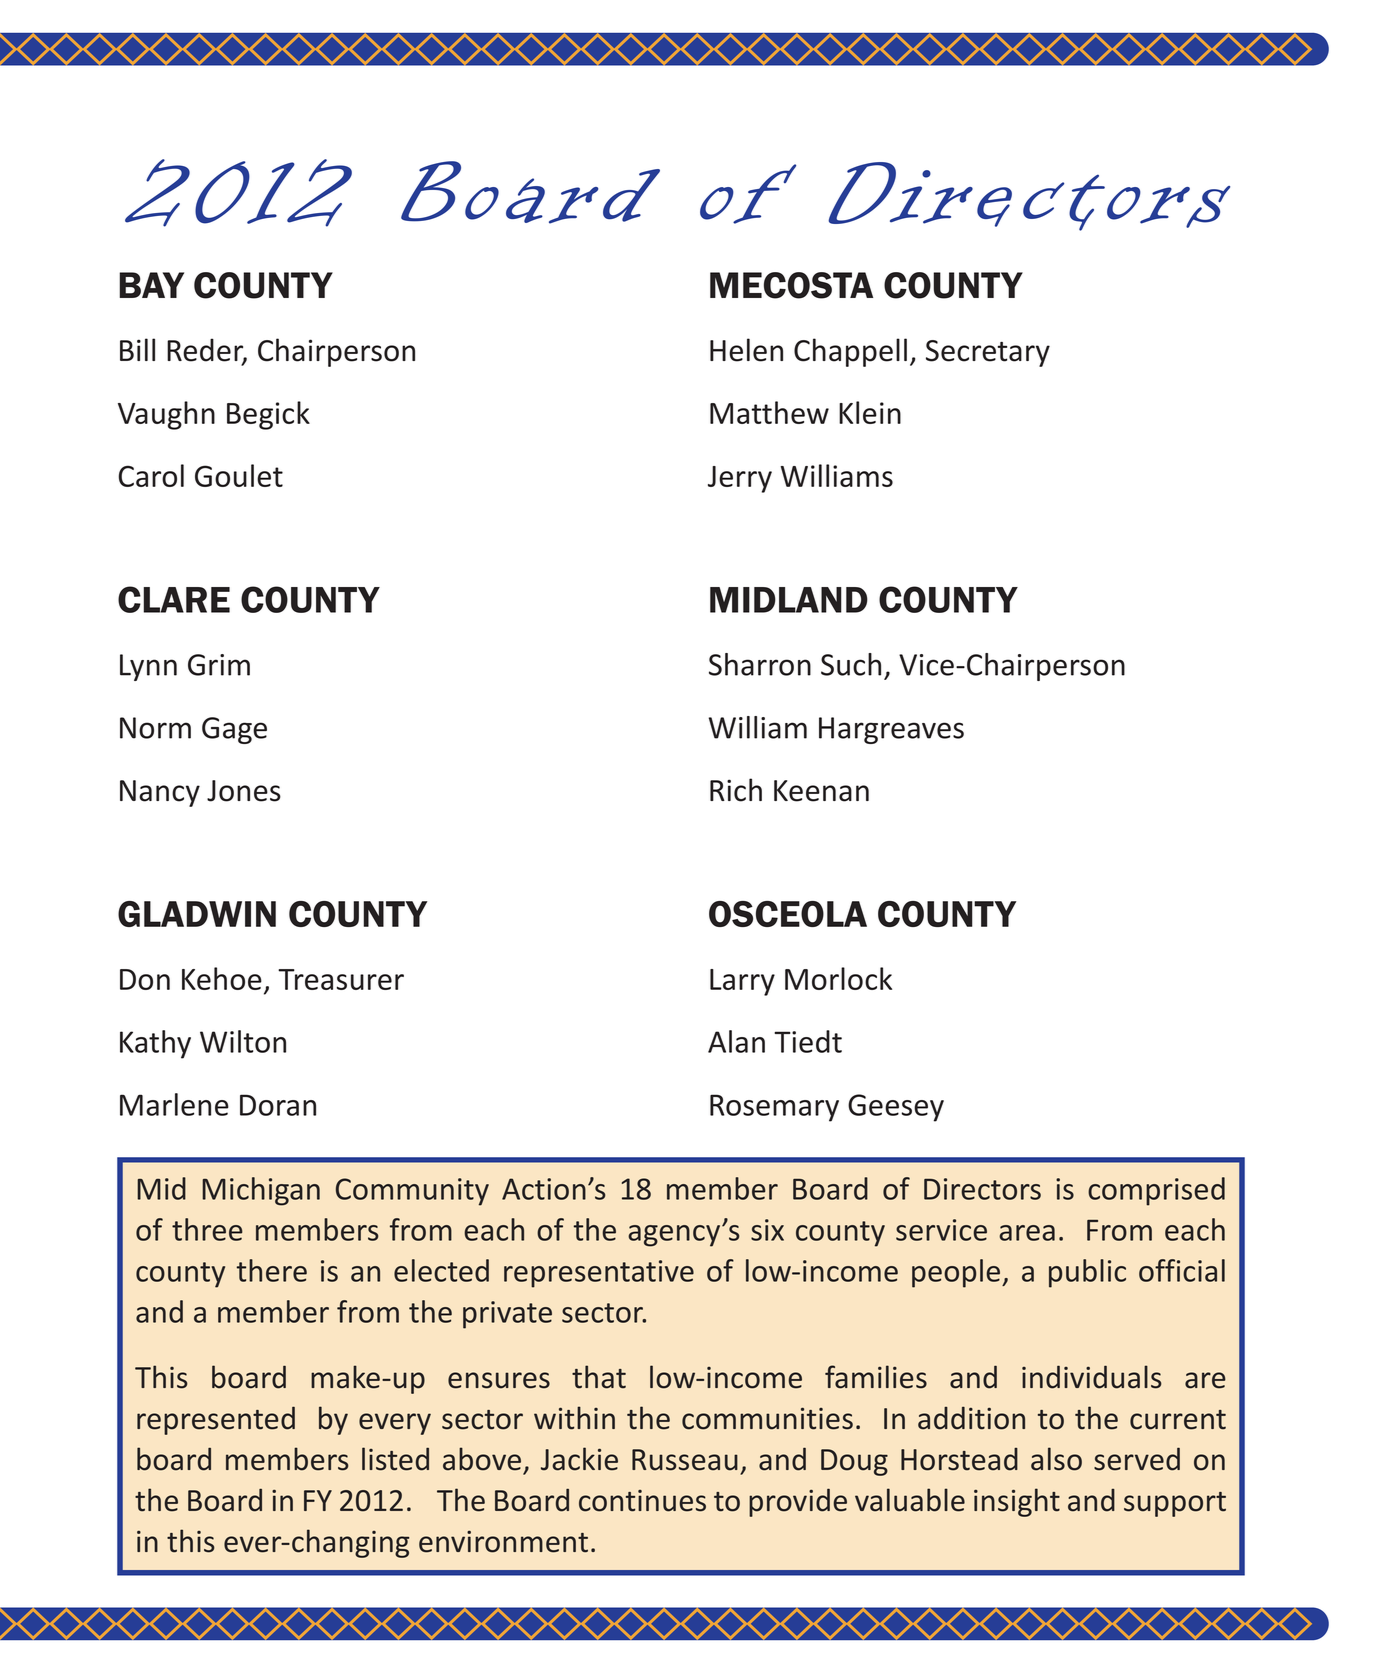 The height and width of the screenshot is (1673, 1378). Describe the element at coordinates (151, 285) in the screenshot. I see `BAY` at that location.
